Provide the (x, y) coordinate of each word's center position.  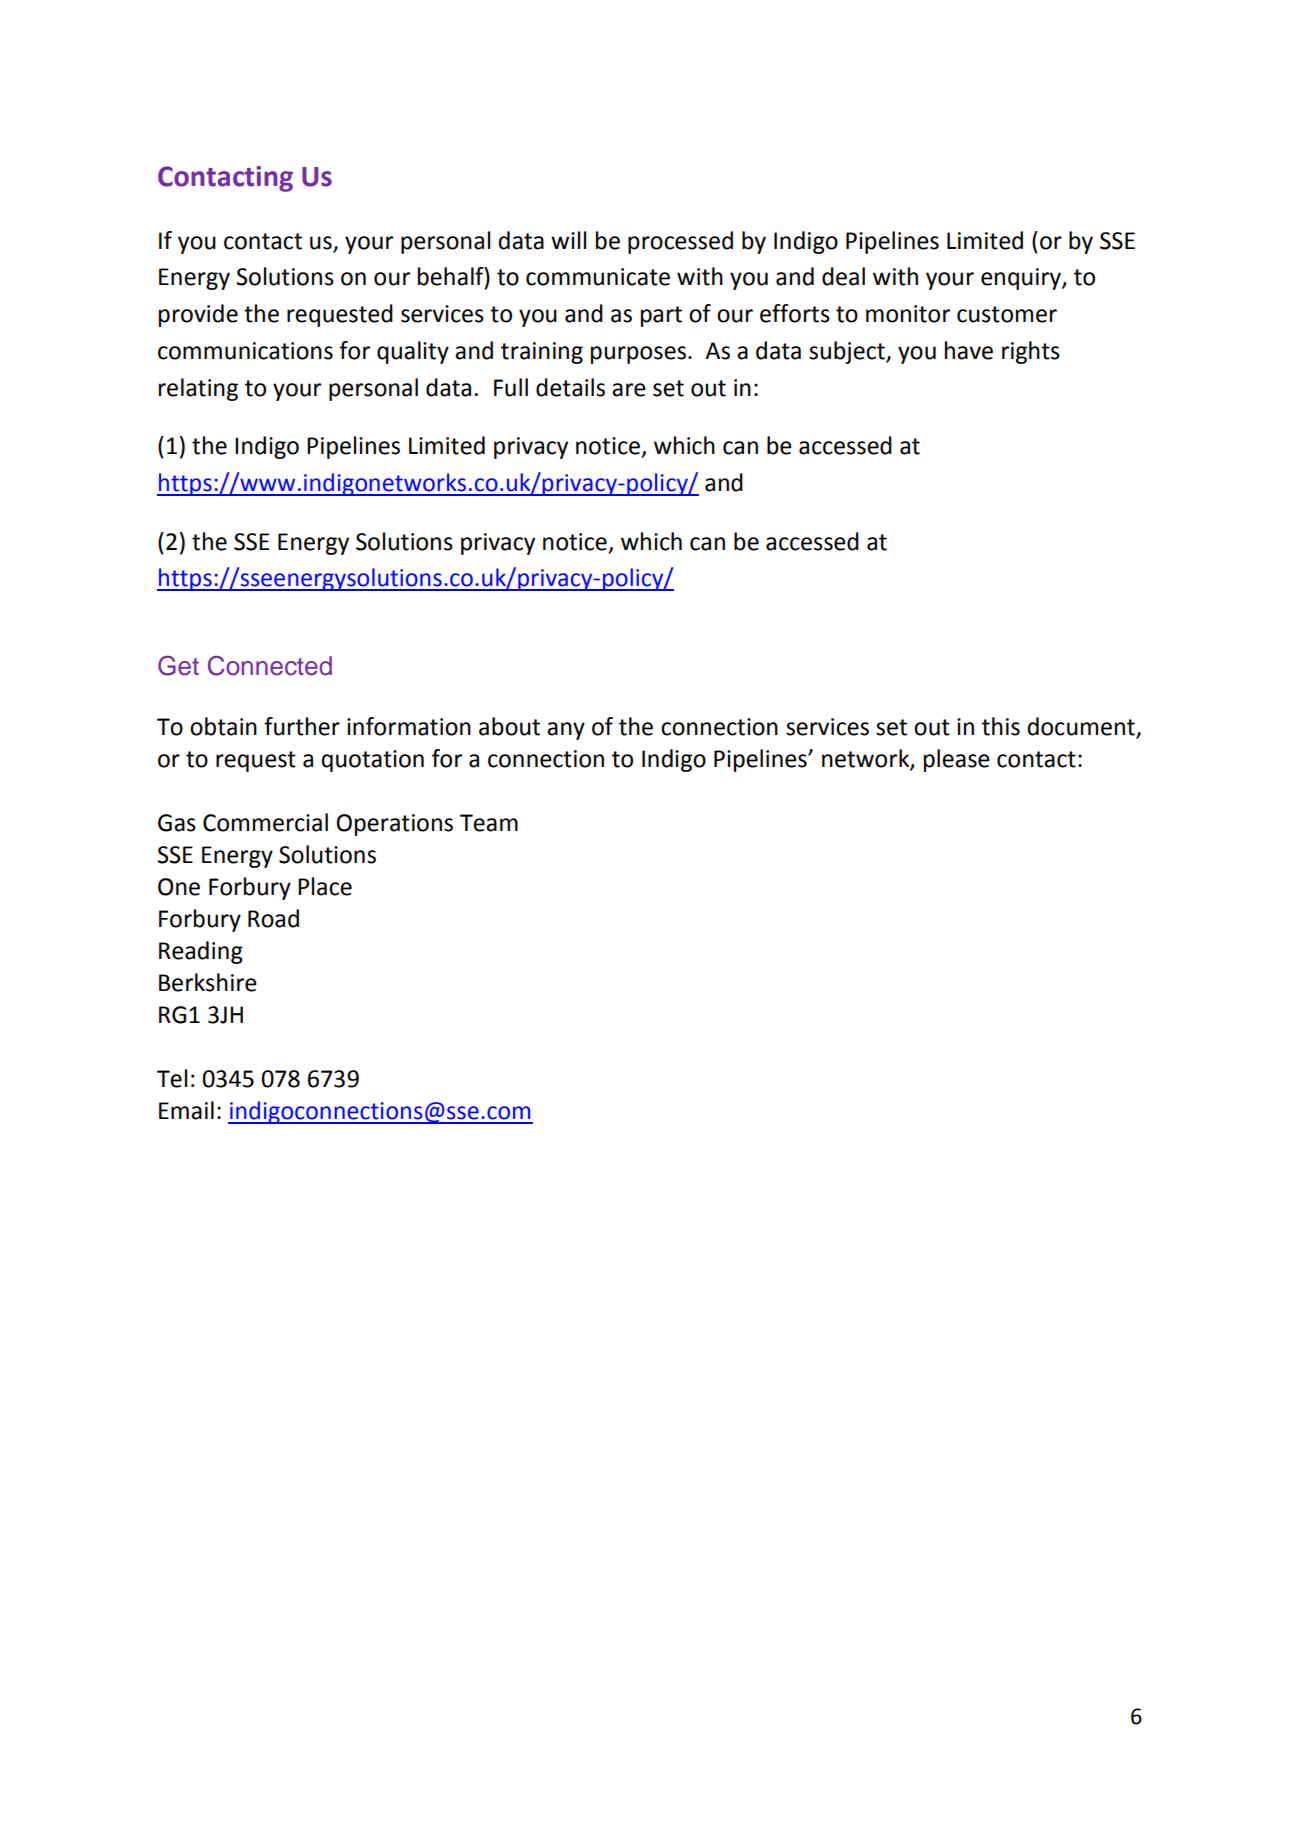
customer (1007, 314)
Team (489, 823)
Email (186, 1110)
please (957, 760)
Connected (270, 666)
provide (198, 315)
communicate (598, 277)
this (1001, 726)
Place (325, 886)
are (629, 390)
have (969, 350)
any (566, 731)
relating (198, 389)
